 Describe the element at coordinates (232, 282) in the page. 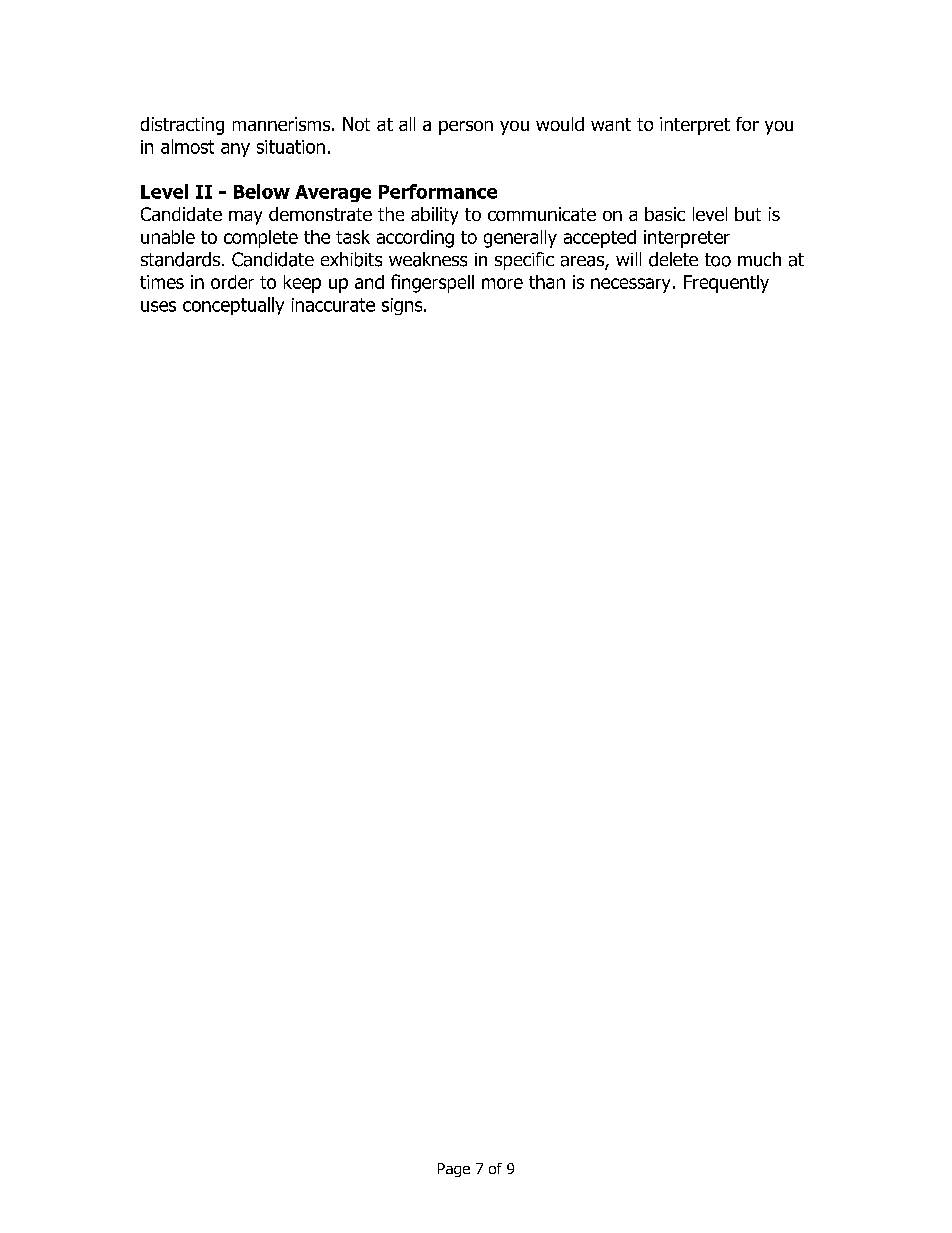

I see `order` at that location.
